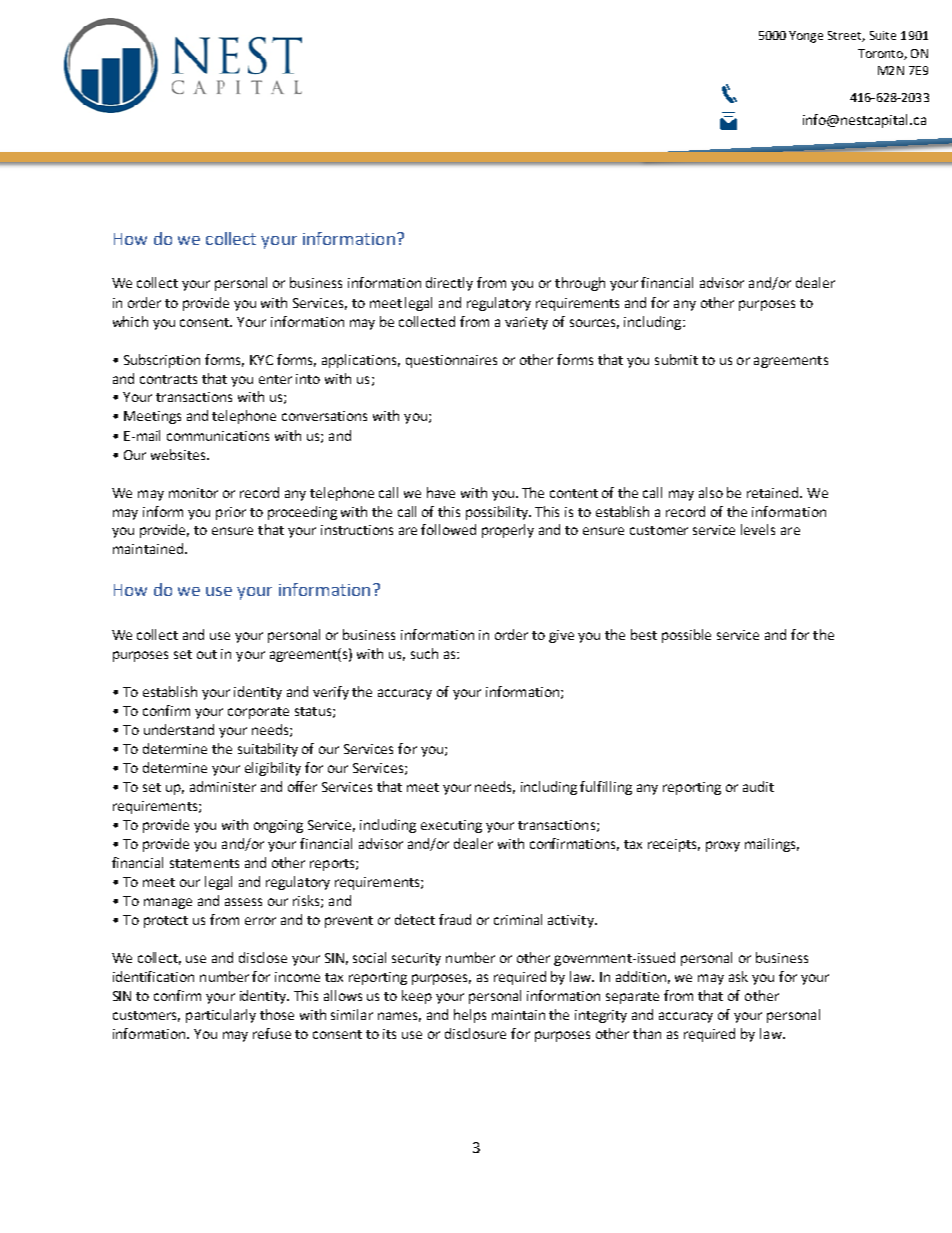  I want to click on levels, so click(758, 529).
